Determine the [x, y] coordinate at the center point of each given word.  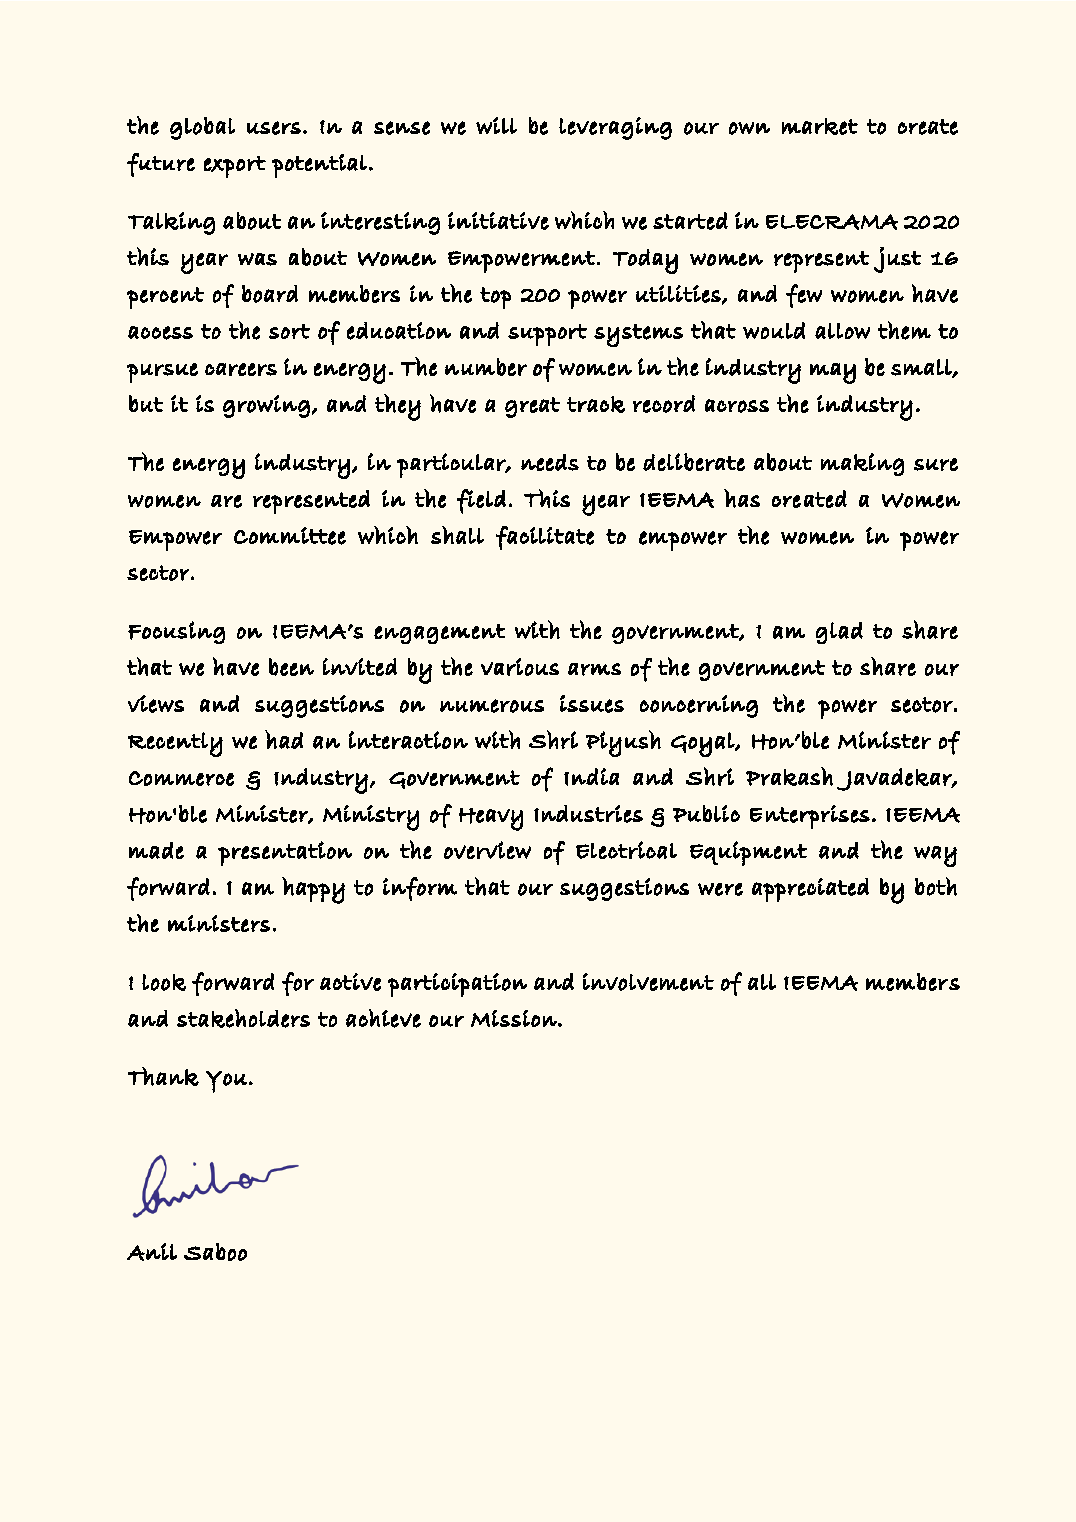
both [936, 886]
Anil [152, 1252]
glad [839, 633]
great [532, 407]
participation [457, 985]
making [862, 464]
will [496, 125]
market [820, 126]
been [291, 667]
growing [266, 406]
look [164, 982]
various [520, 667]
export [235, 167]
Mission [514, 1018]
